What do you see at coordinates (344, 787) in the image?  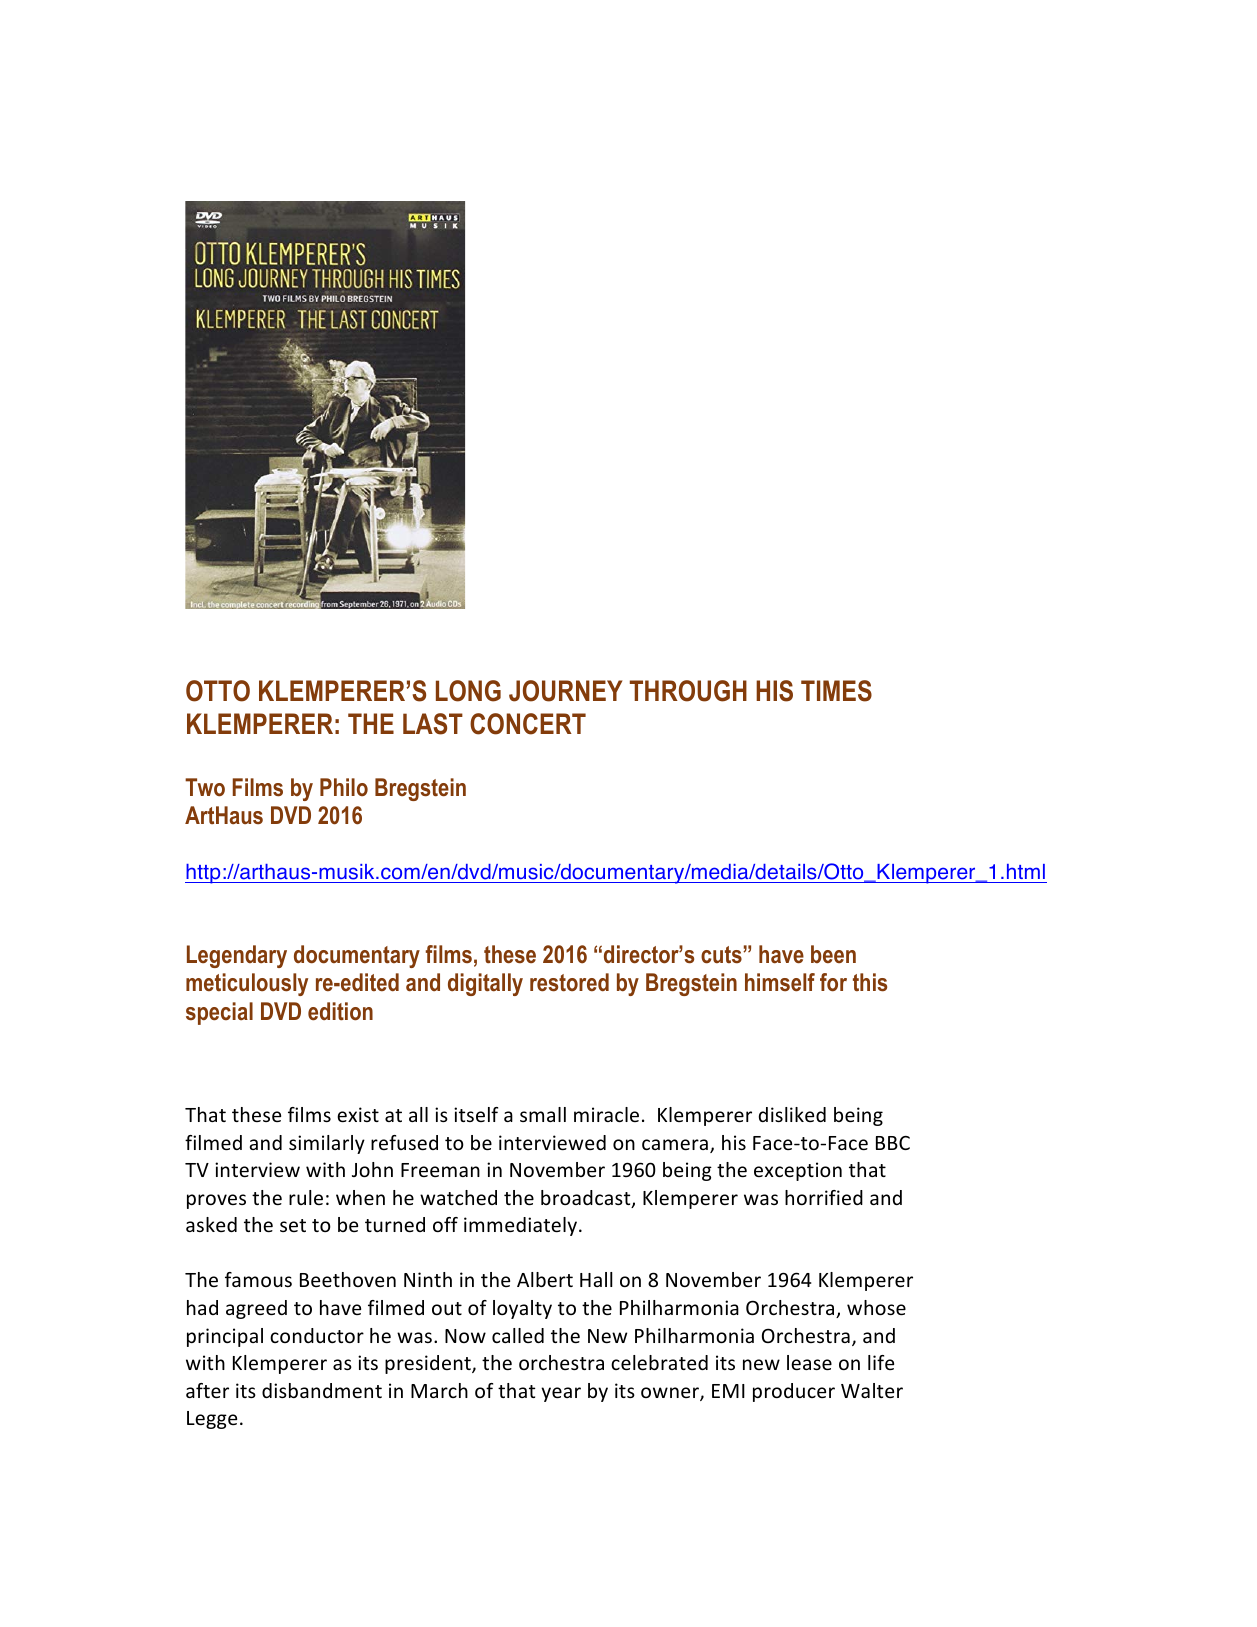 I see `Philo` at bounding box center [344, 787].
